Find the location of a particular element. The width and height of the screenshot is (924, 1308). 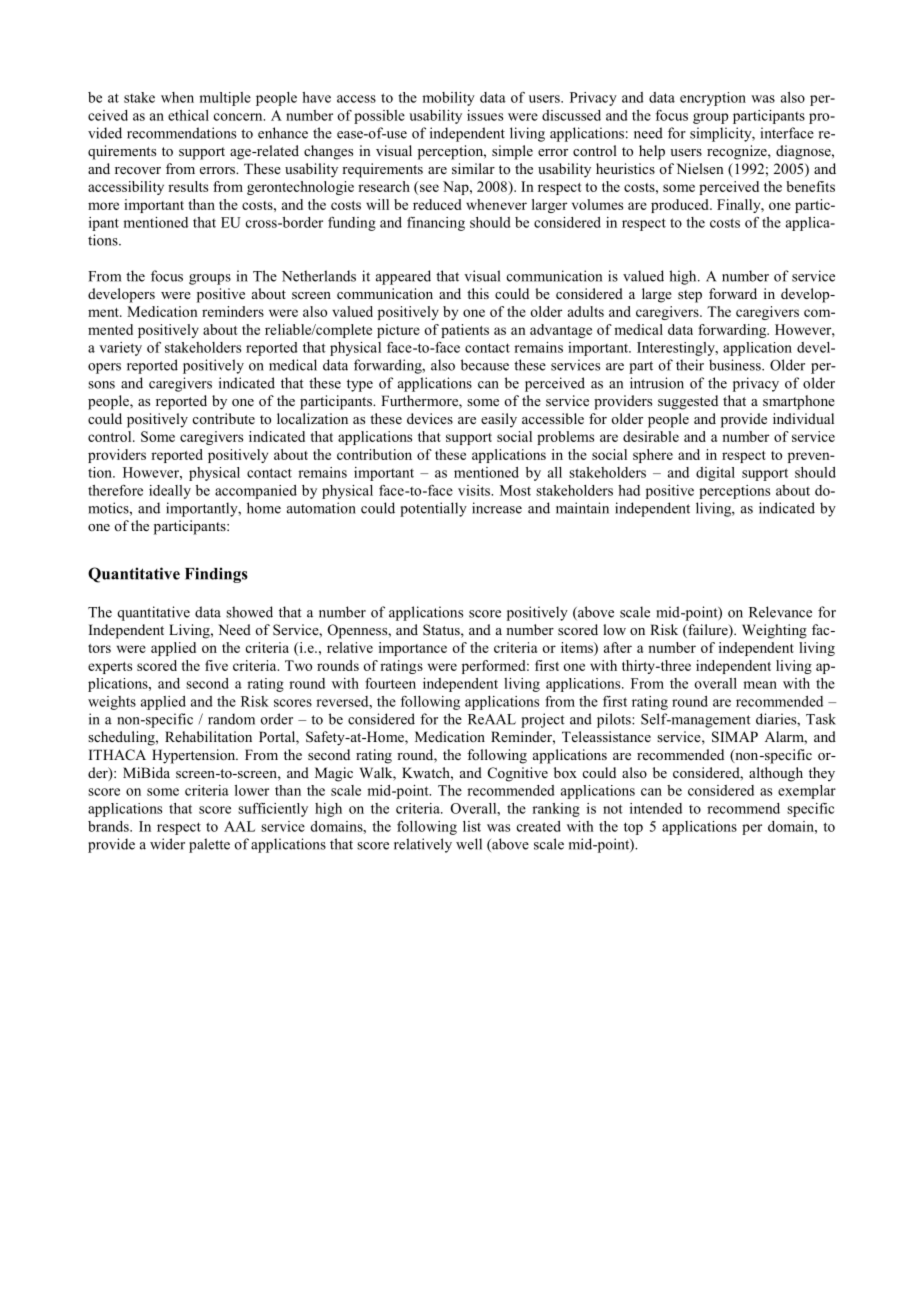

palette is located at coordinates (209, 845).
